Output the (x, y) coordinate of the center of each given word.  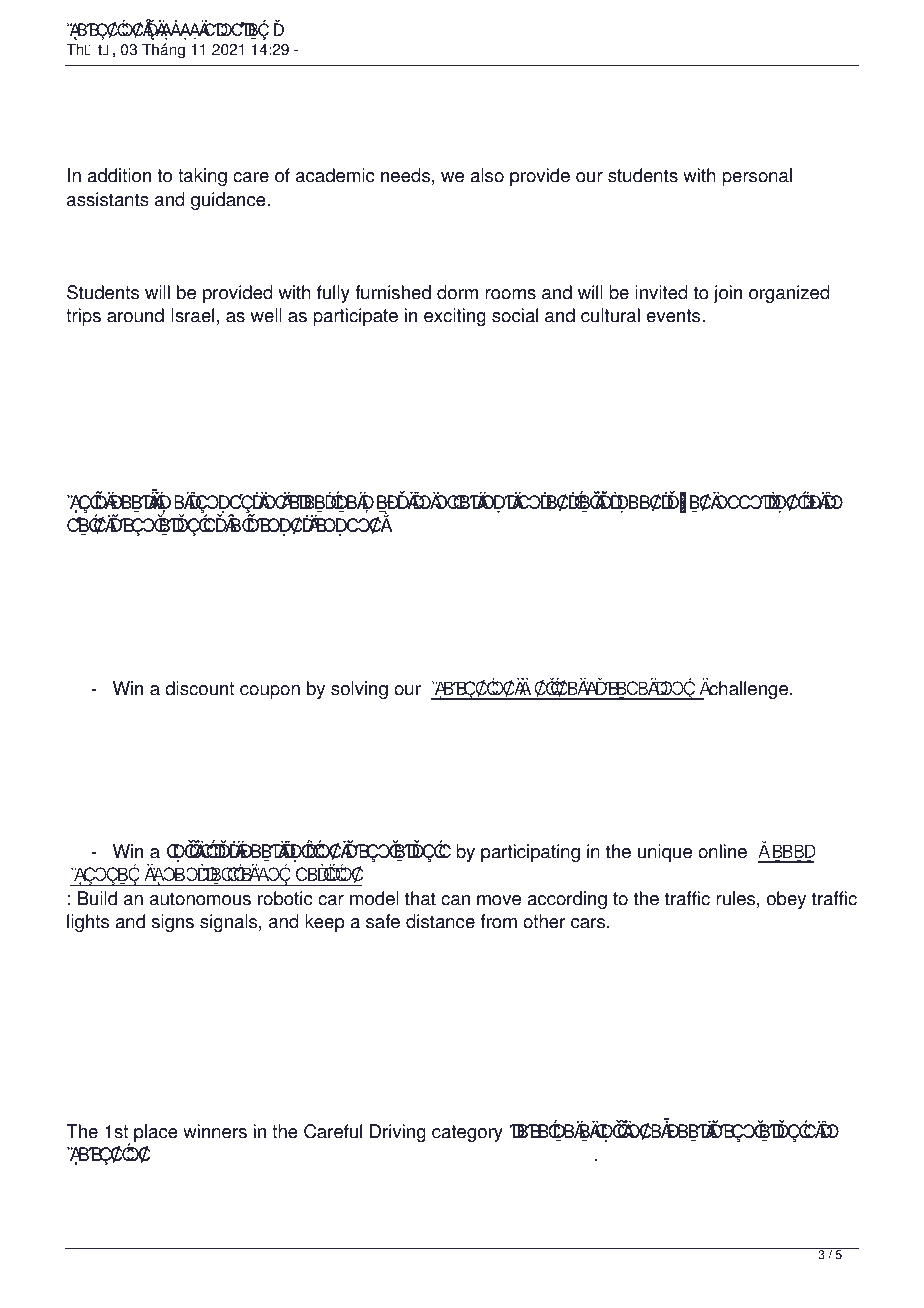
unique (665, 853)
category (467, 1133)
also (487, 175)
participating (530, 853)
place (156, 1133)
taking (202, 177)
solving (359, 690)
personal (757, 177)
